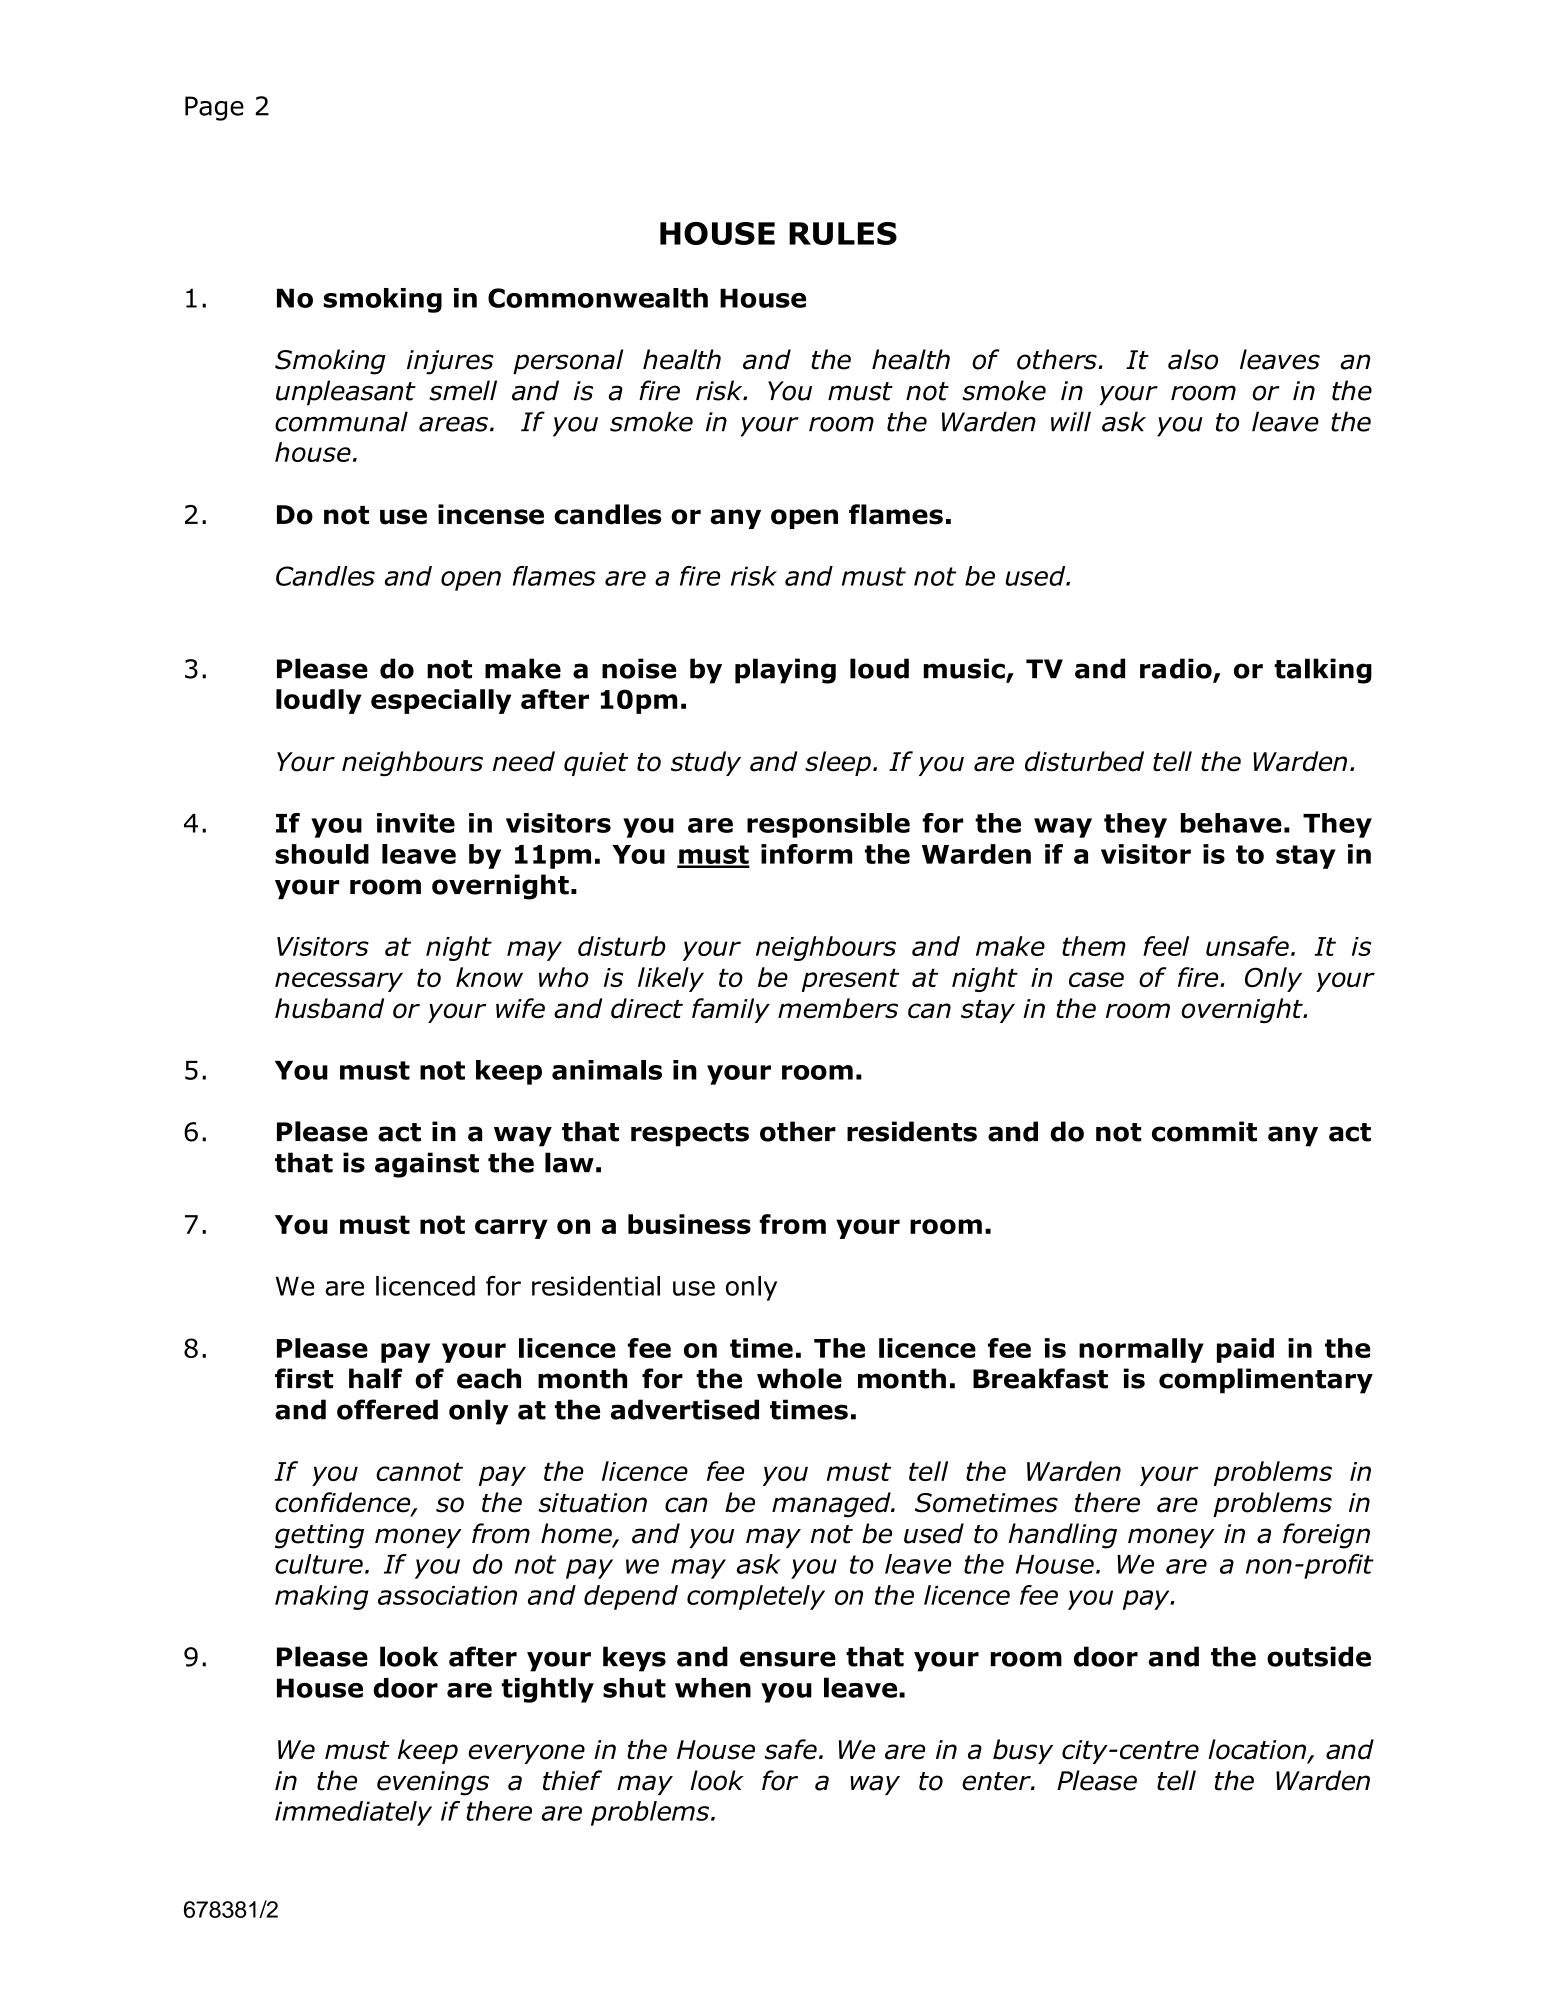  I want to click on immediately, so click(353, 1813).
